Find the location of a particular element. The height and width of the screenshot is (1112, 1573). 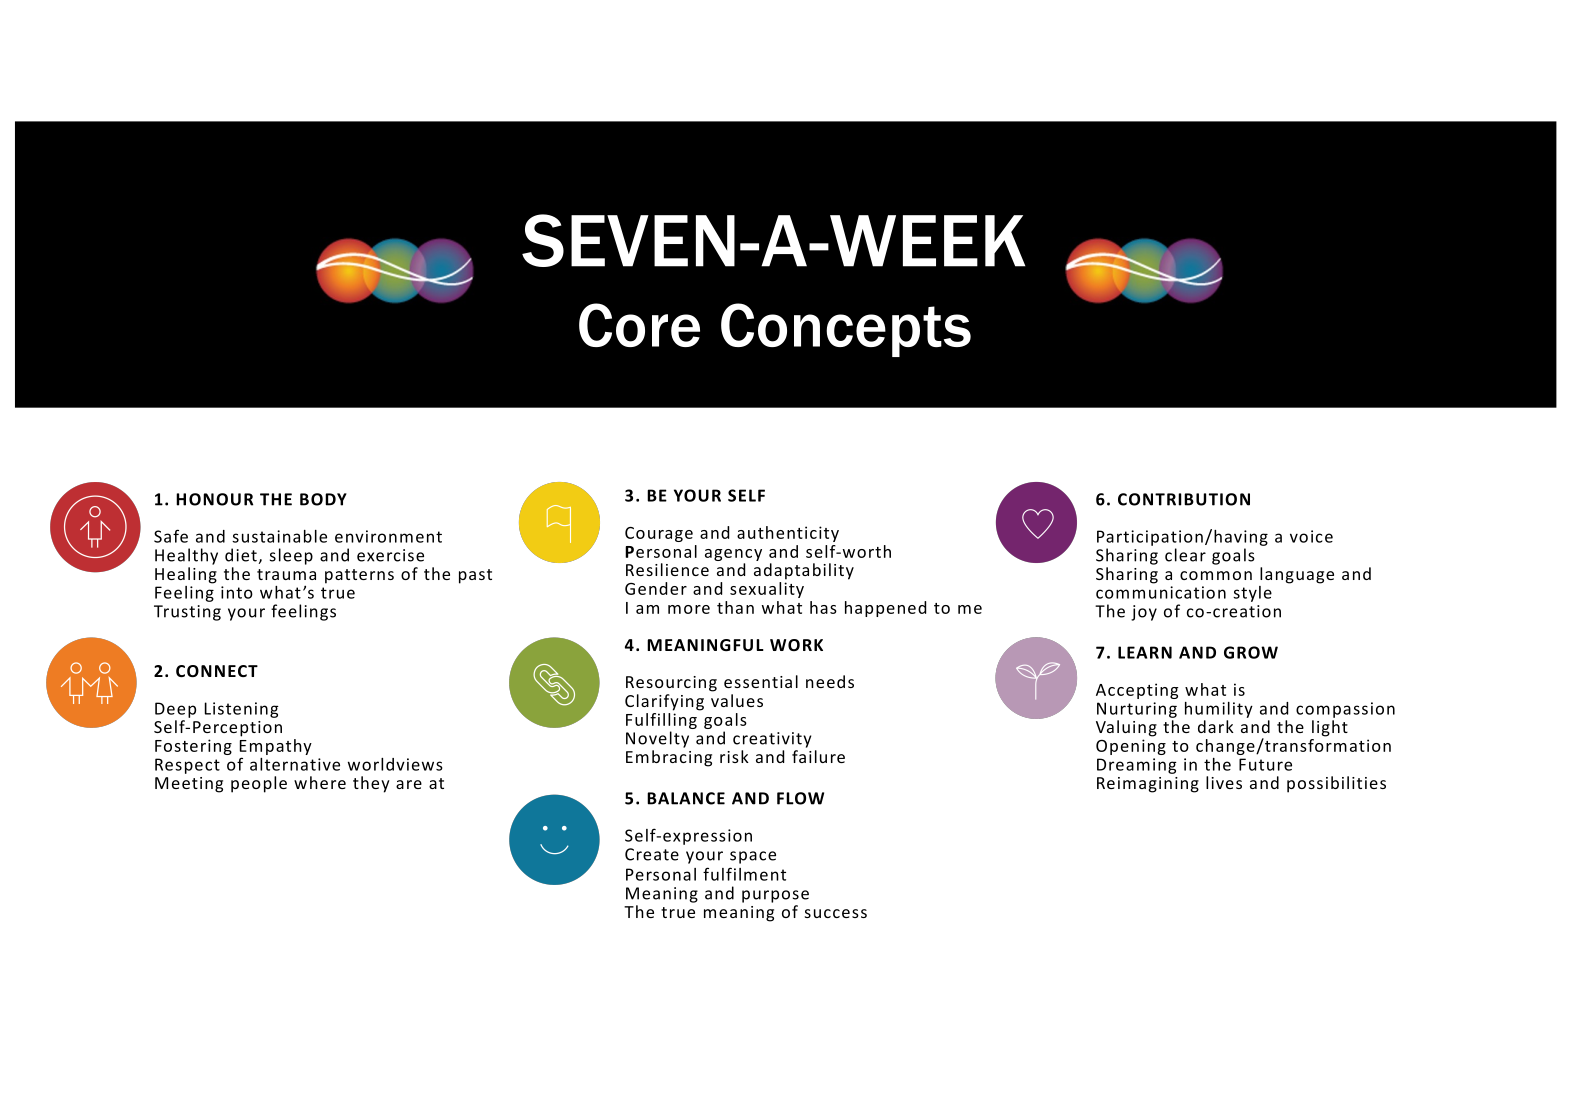

Accepting is located at coordinates (1137, 691).
